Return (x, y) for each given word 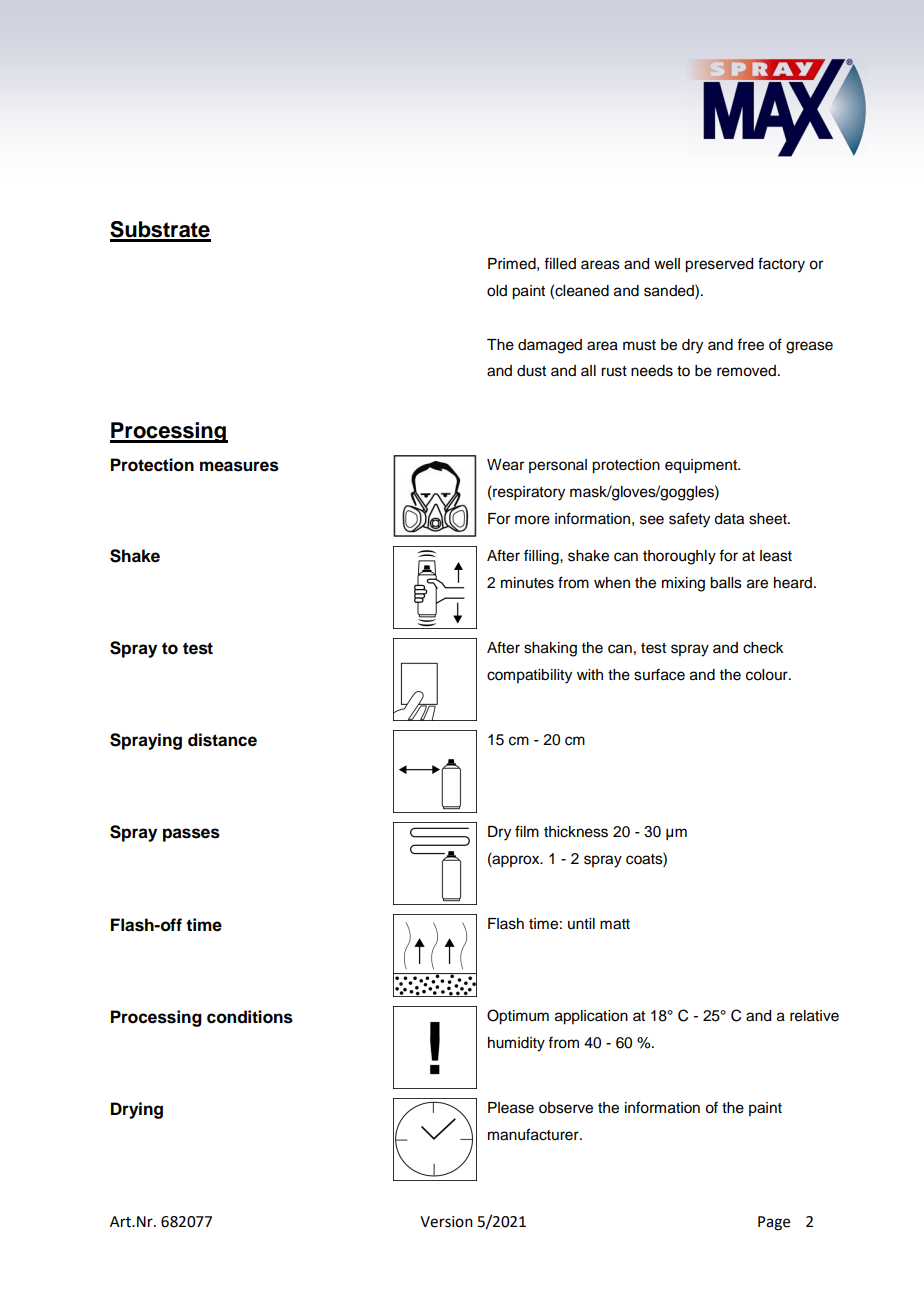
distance (222, 740)
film (527, 831)
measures (239, 466)
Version (446, 1222)
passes (191, 835)
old (497, 291)
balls (726, 583)
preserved (719, 265)
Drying (137, 1110)
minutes (527, 583)
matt (615, 924)
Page (774, 1223)
